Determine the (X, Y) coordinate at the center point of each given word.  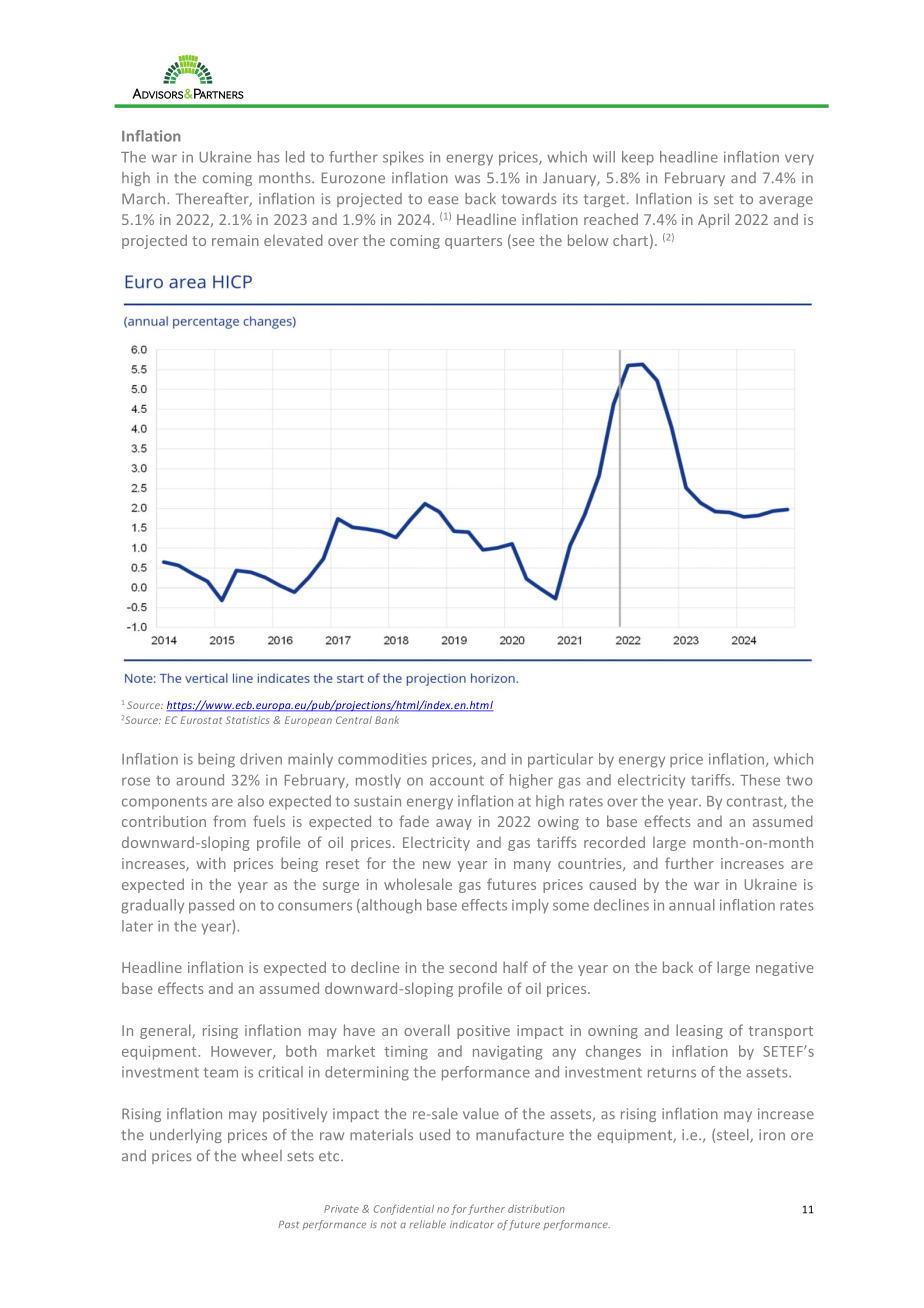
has (269, 157)
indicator (472, 1224)
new (437, 865)
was (467, 179)
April (713, 220)
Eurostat (201, 720)
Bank (387, 720)
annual (692, 905)
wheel (262, 1155)
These (760, 780)
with (211, 863)
